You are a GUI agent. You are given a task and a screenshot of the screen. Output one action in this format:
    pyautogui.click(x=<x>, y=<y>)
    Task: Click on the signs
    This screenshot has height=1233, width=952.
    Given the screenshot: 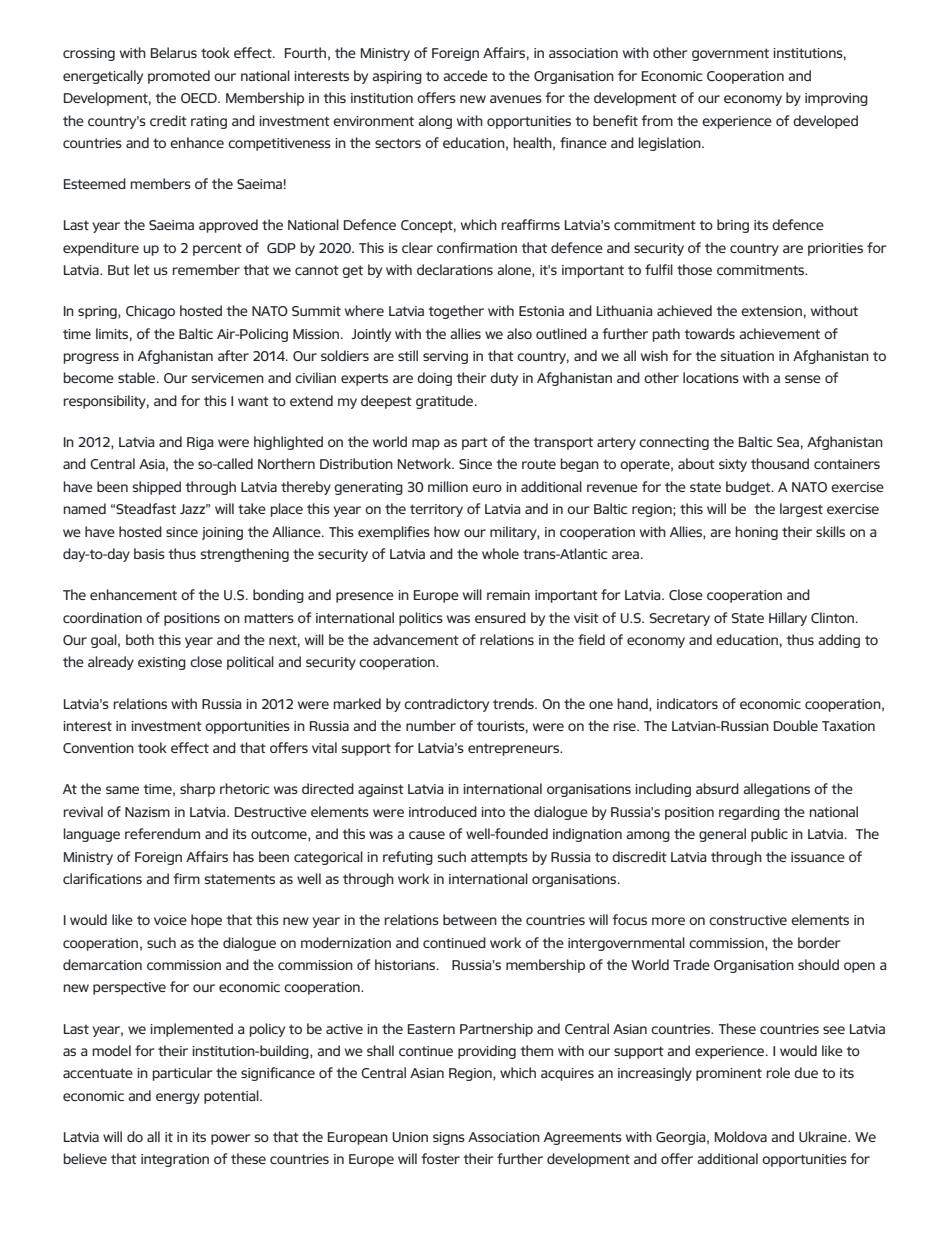 What is the action you would take?
    pyautogui.click(x=449, y=1138)
